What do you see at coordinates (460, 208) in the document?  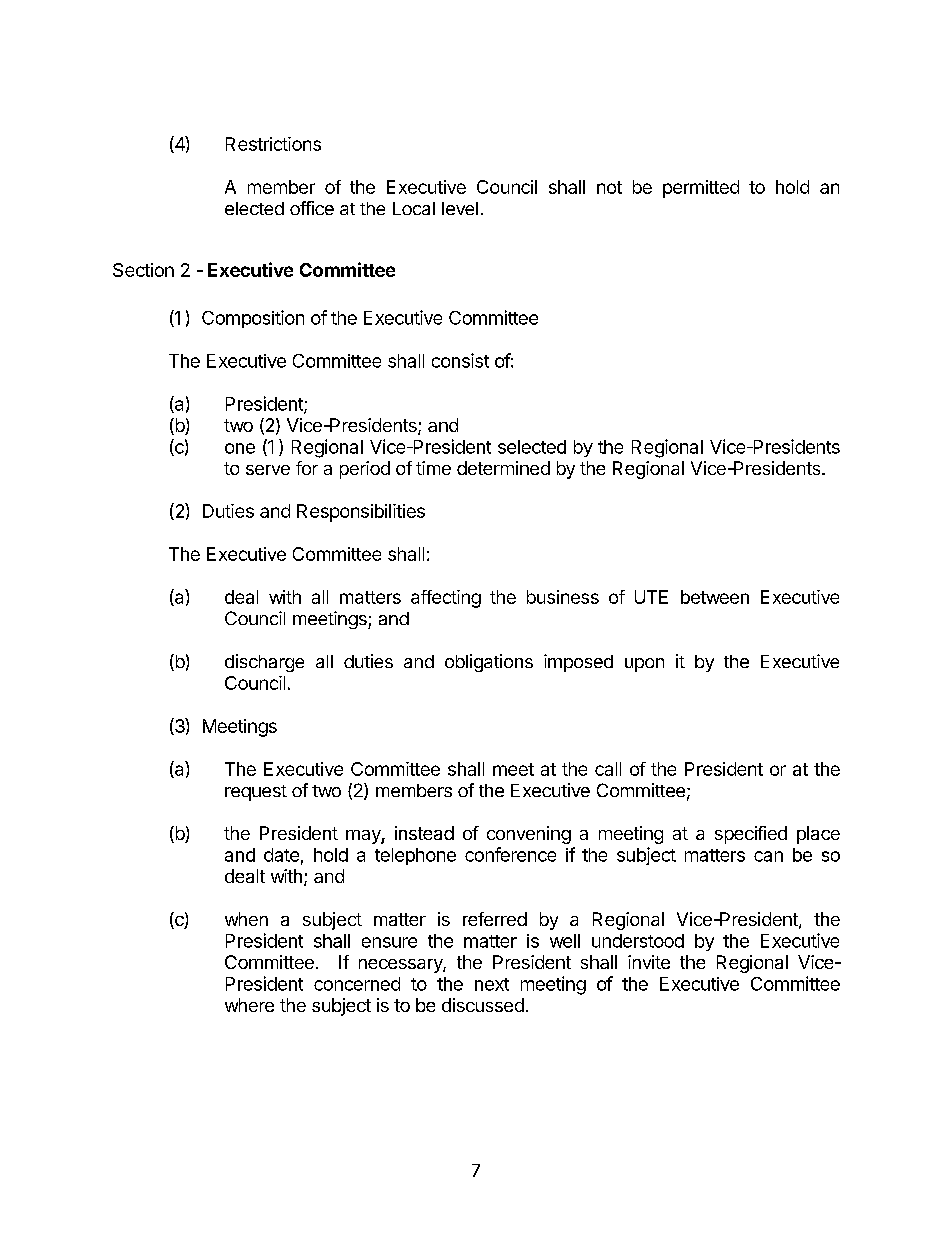 I see `level` at bounding box center [460, 208].
